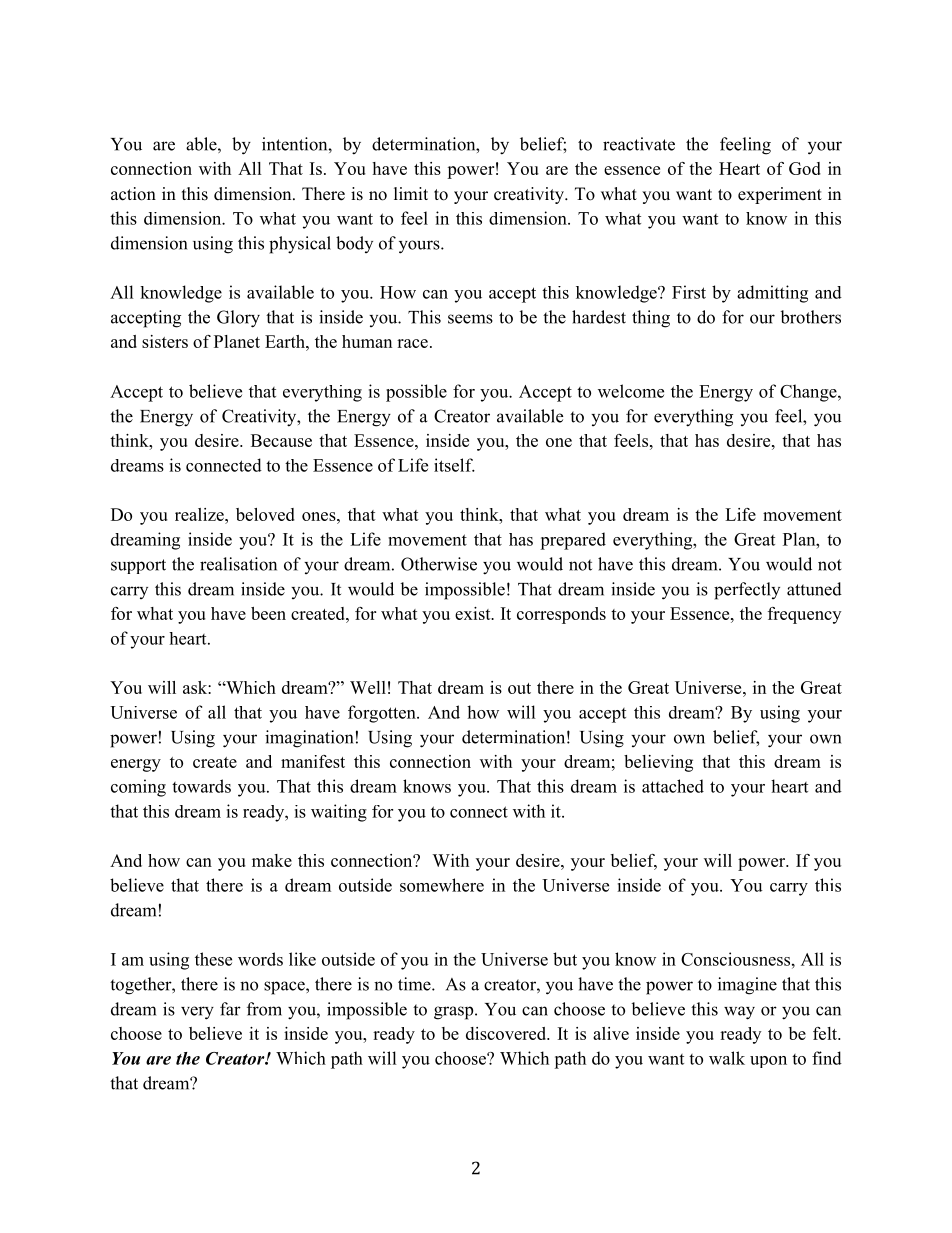  Describe the element at coordinates (809, 393) in the page. I see `Change` at that location.
